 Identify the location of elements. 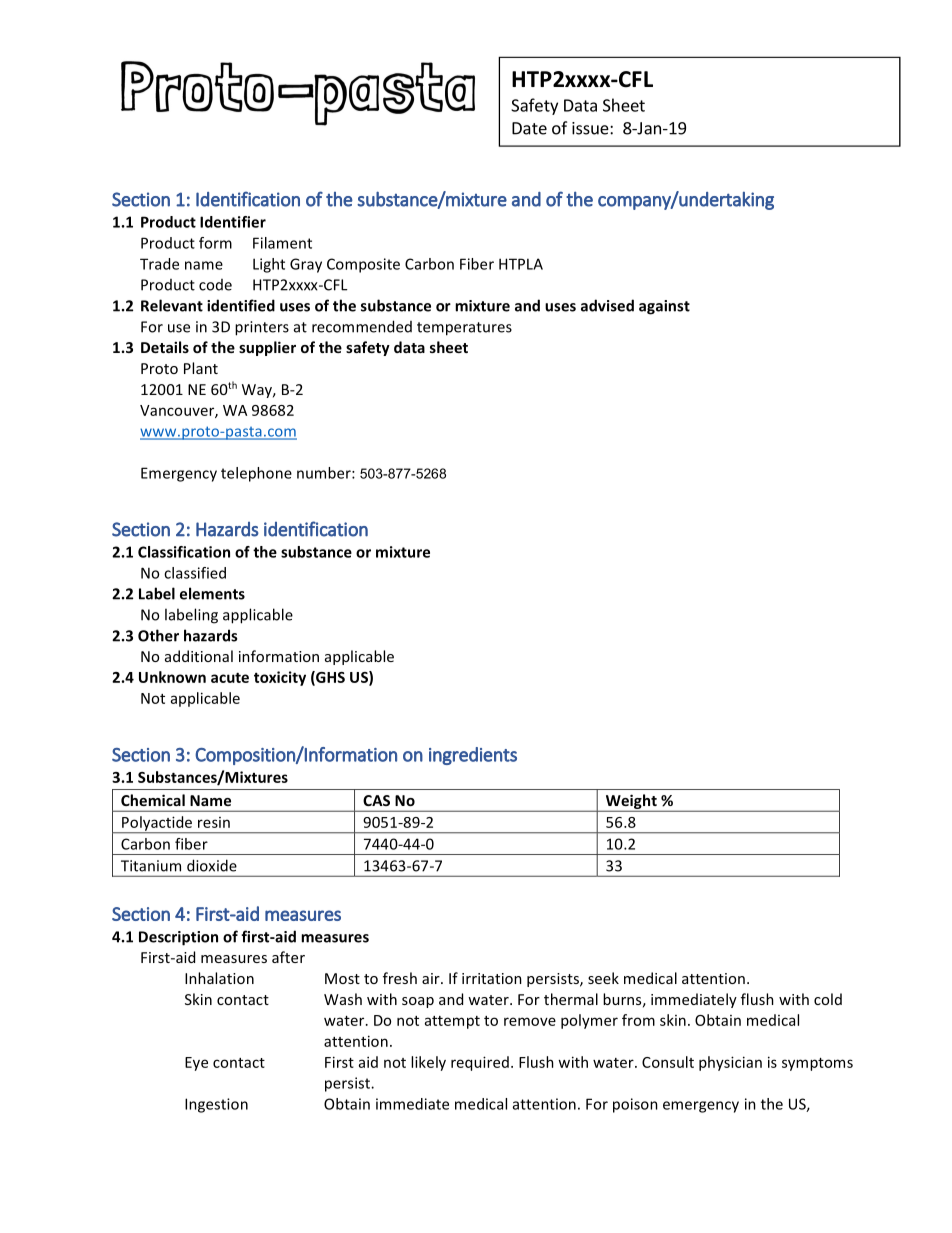
(212, 593).
